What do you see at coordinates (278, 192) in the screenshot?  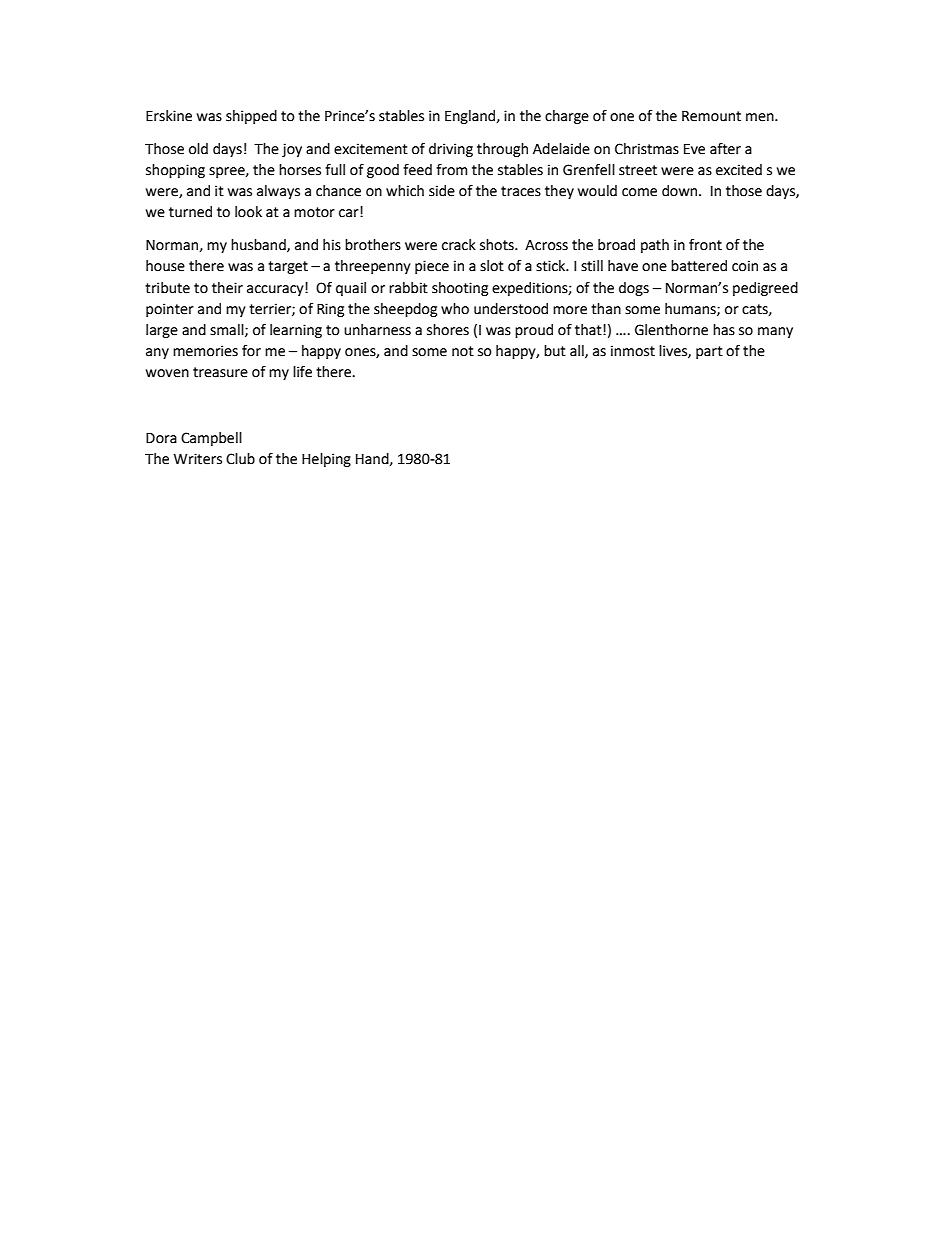 I see `always` at bounding box center [278, 192].
